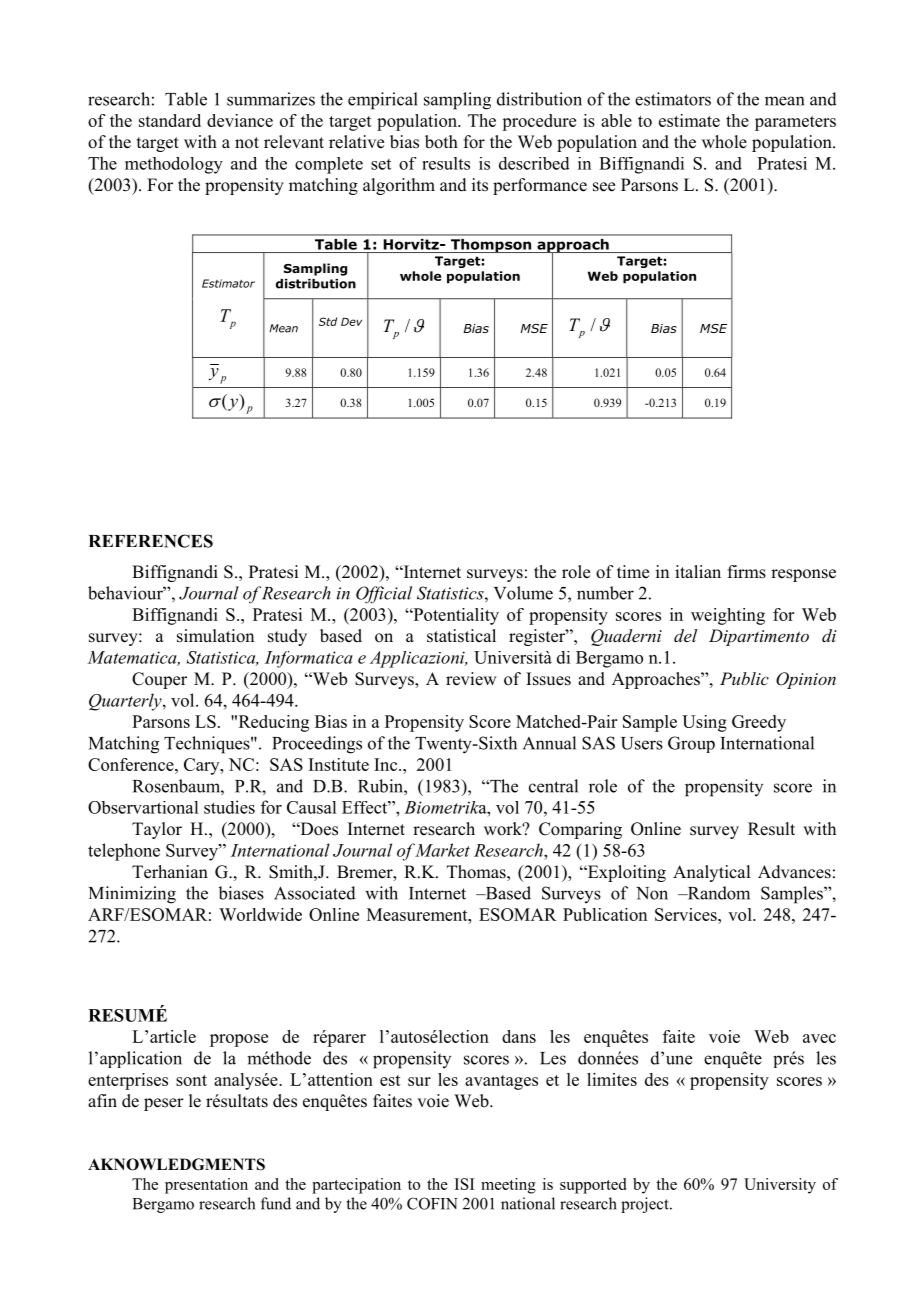 This screenshot has height=1308, width=924. What do you see at coordinates (240, 120) in the screenshot?
I see `deviance` at bounding box center [240, 120].
